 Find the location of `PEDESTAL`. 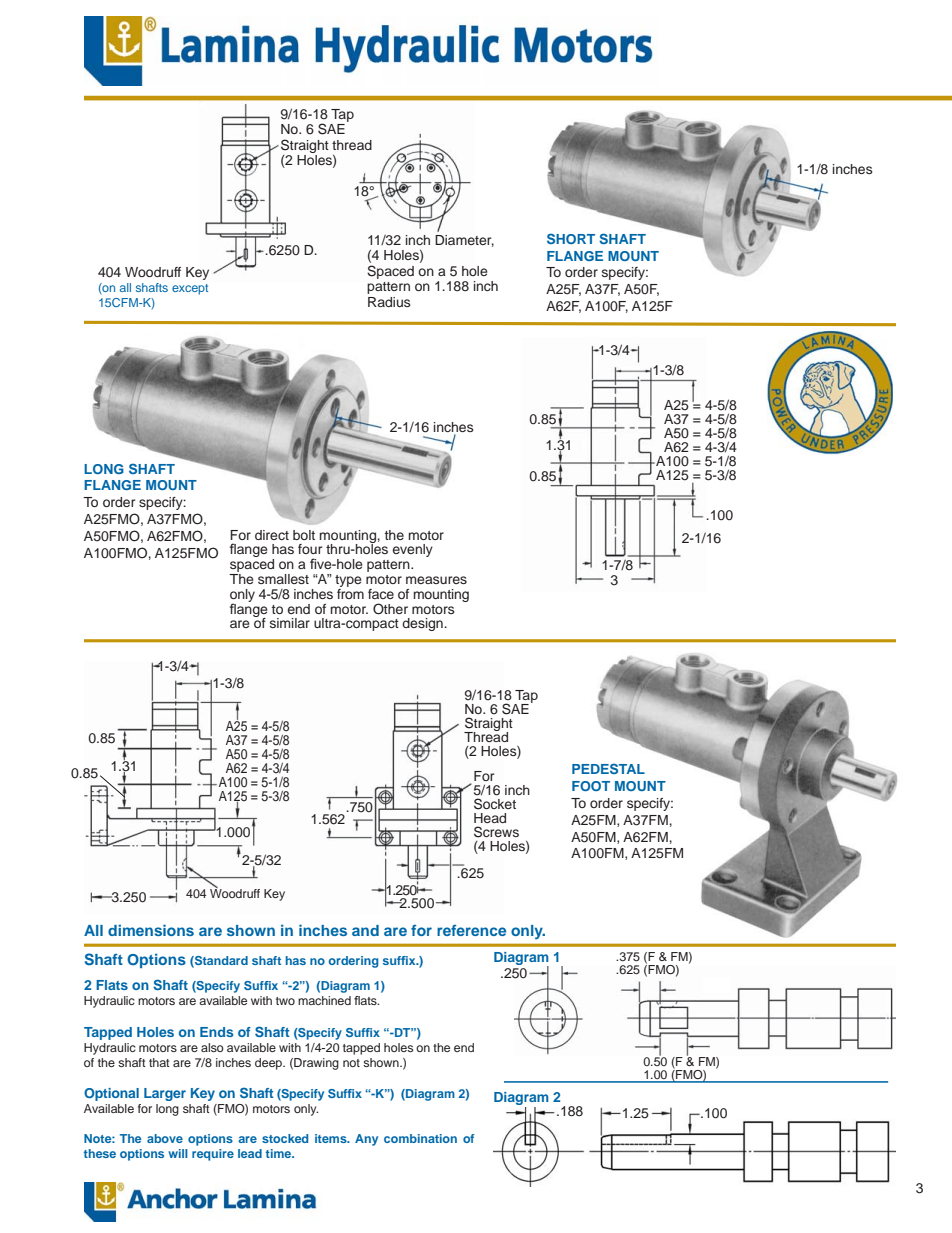

PEDESTAL is located at coordinates (608, 768).
